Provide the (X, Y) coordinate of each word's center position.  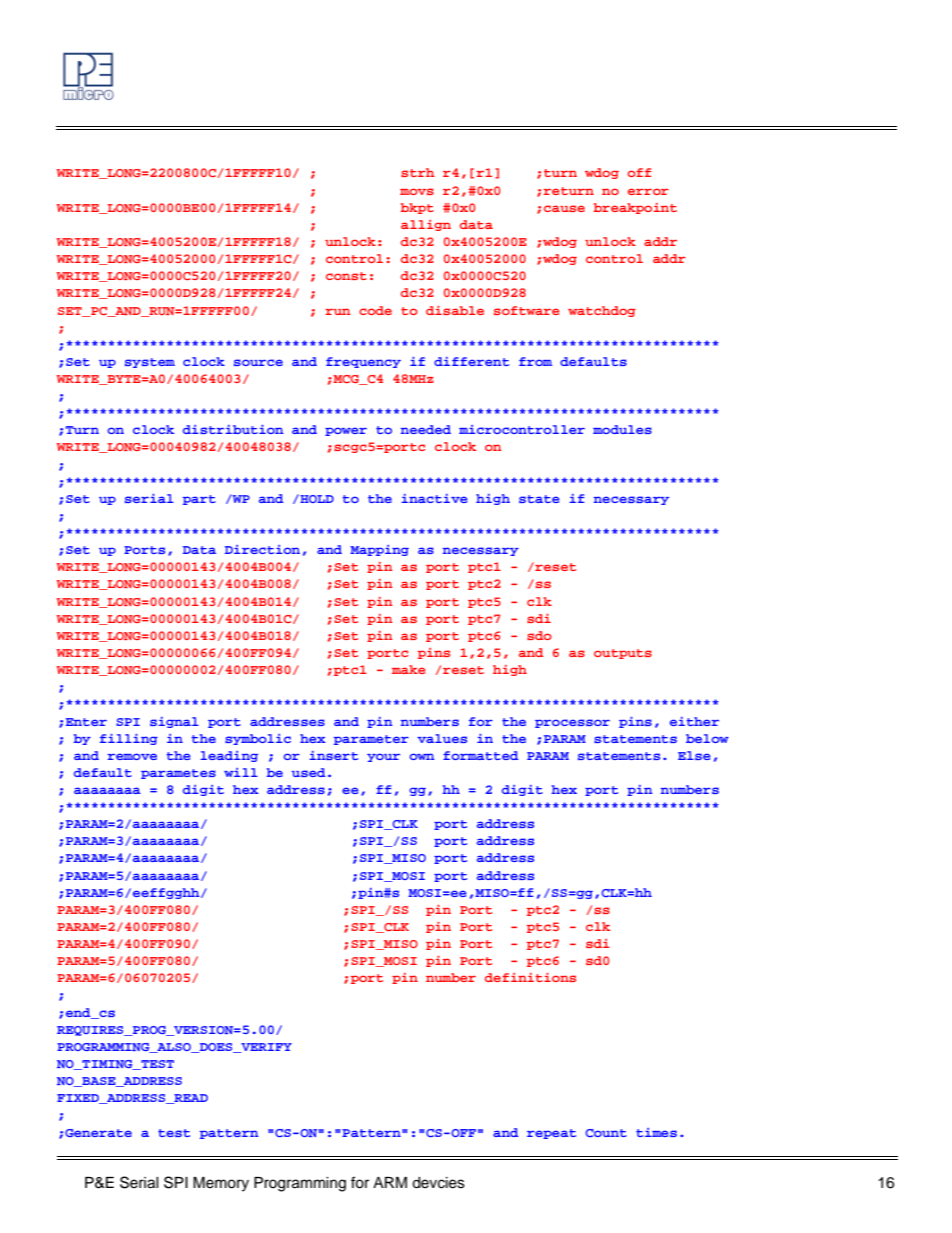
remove (132, 756)
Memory (221, 1184)
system (150, 363)
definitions (530, 977)
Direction (262, 549)
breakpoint (635, 208)
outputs (623, 654)
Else (694, 755)
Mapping (379, 550)
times (656, 1132)
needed (426, 429)
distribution (233, 429)
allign (426, 225)
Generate (98, 1133)
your (383, 757)
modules (622, 429)
